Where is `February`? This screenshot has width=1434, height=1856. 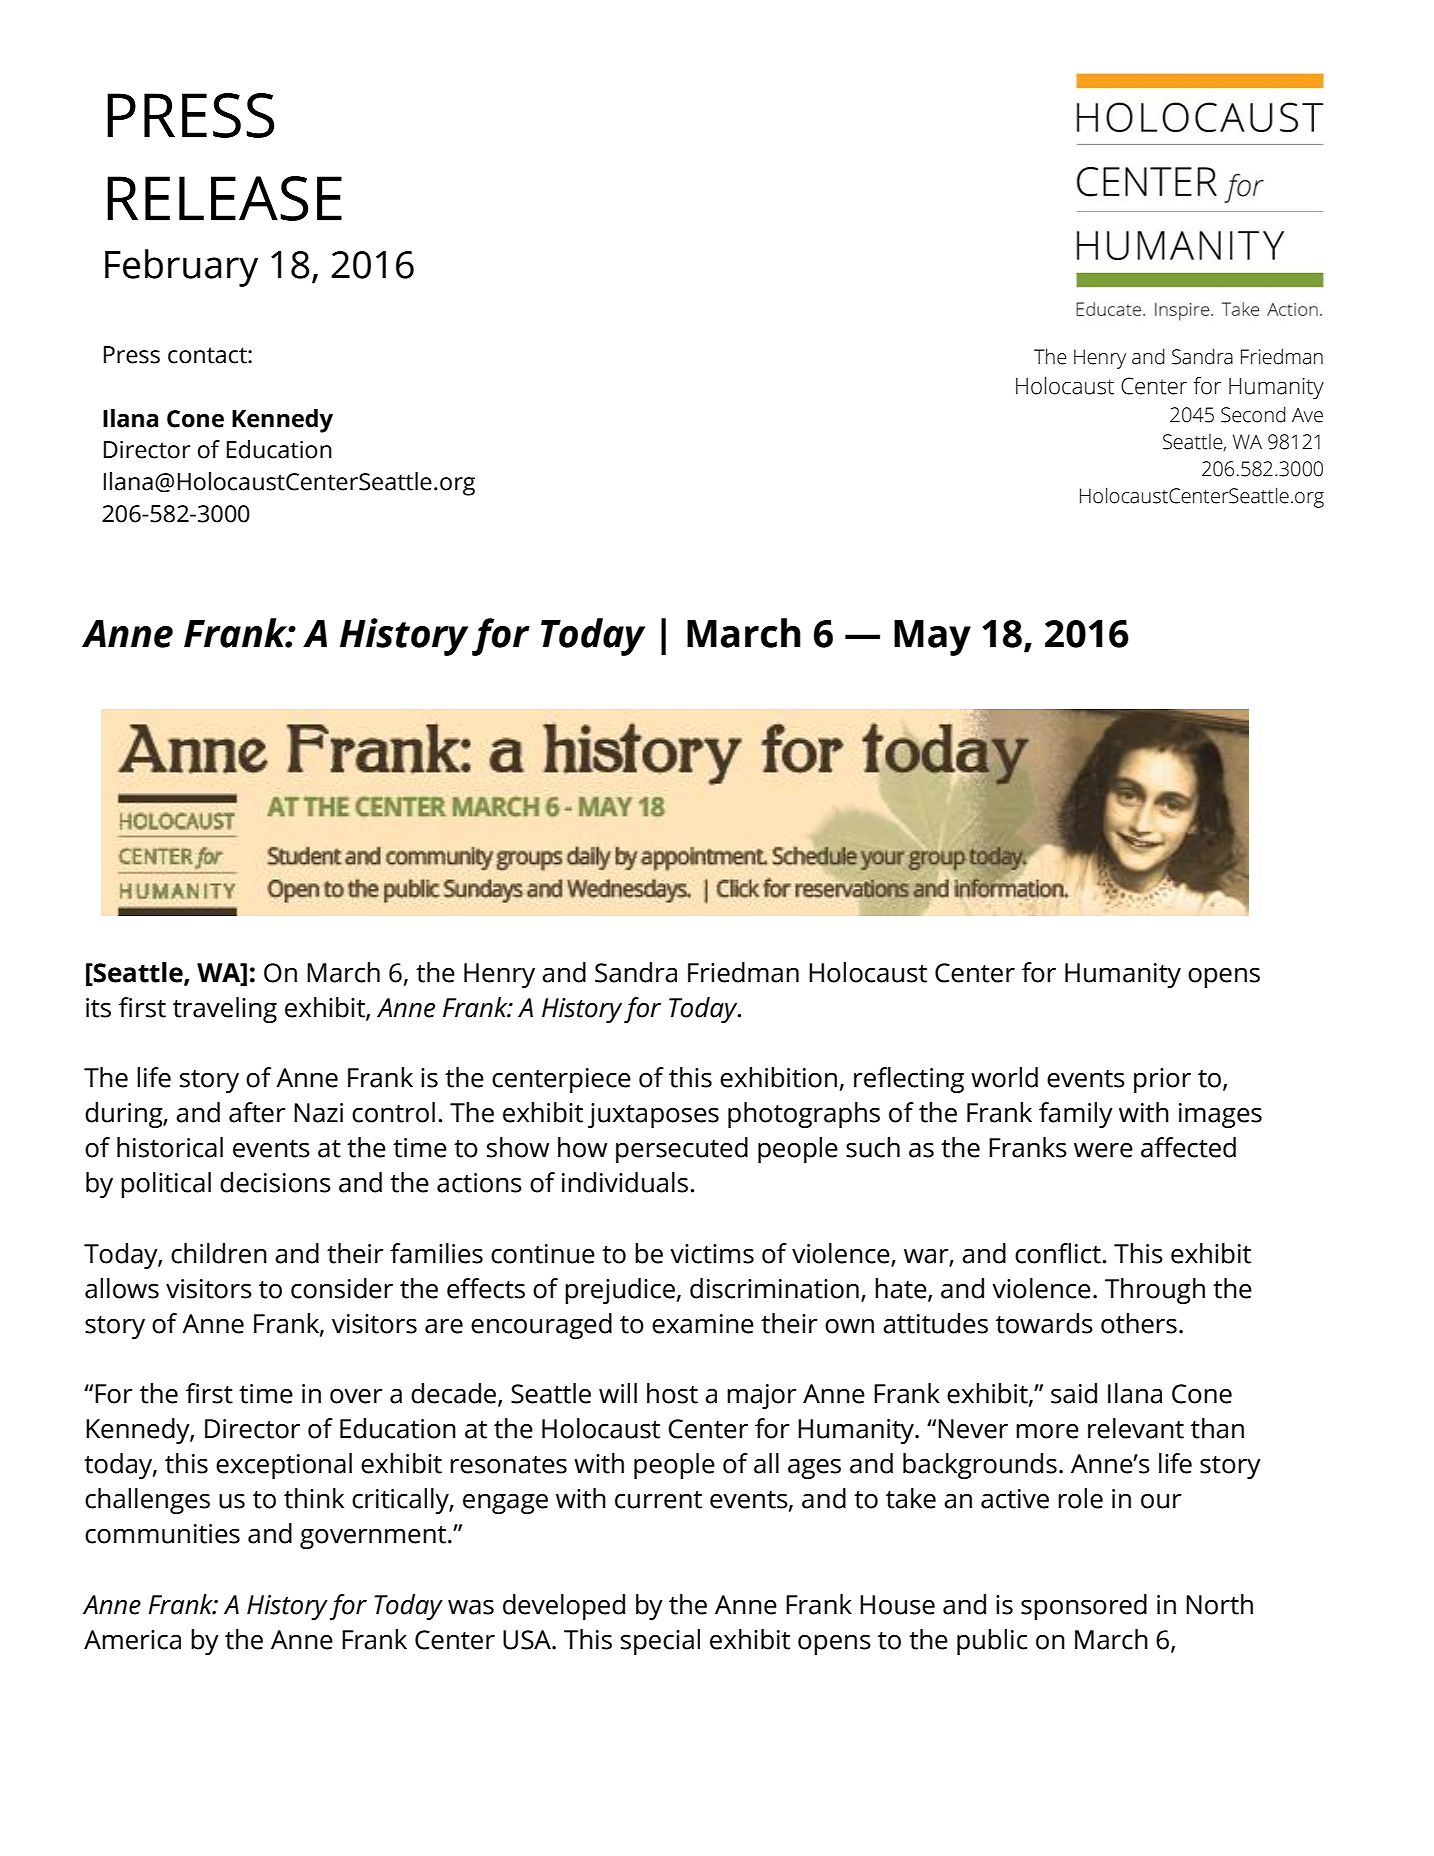
February is located at coordinates (181, 268).
